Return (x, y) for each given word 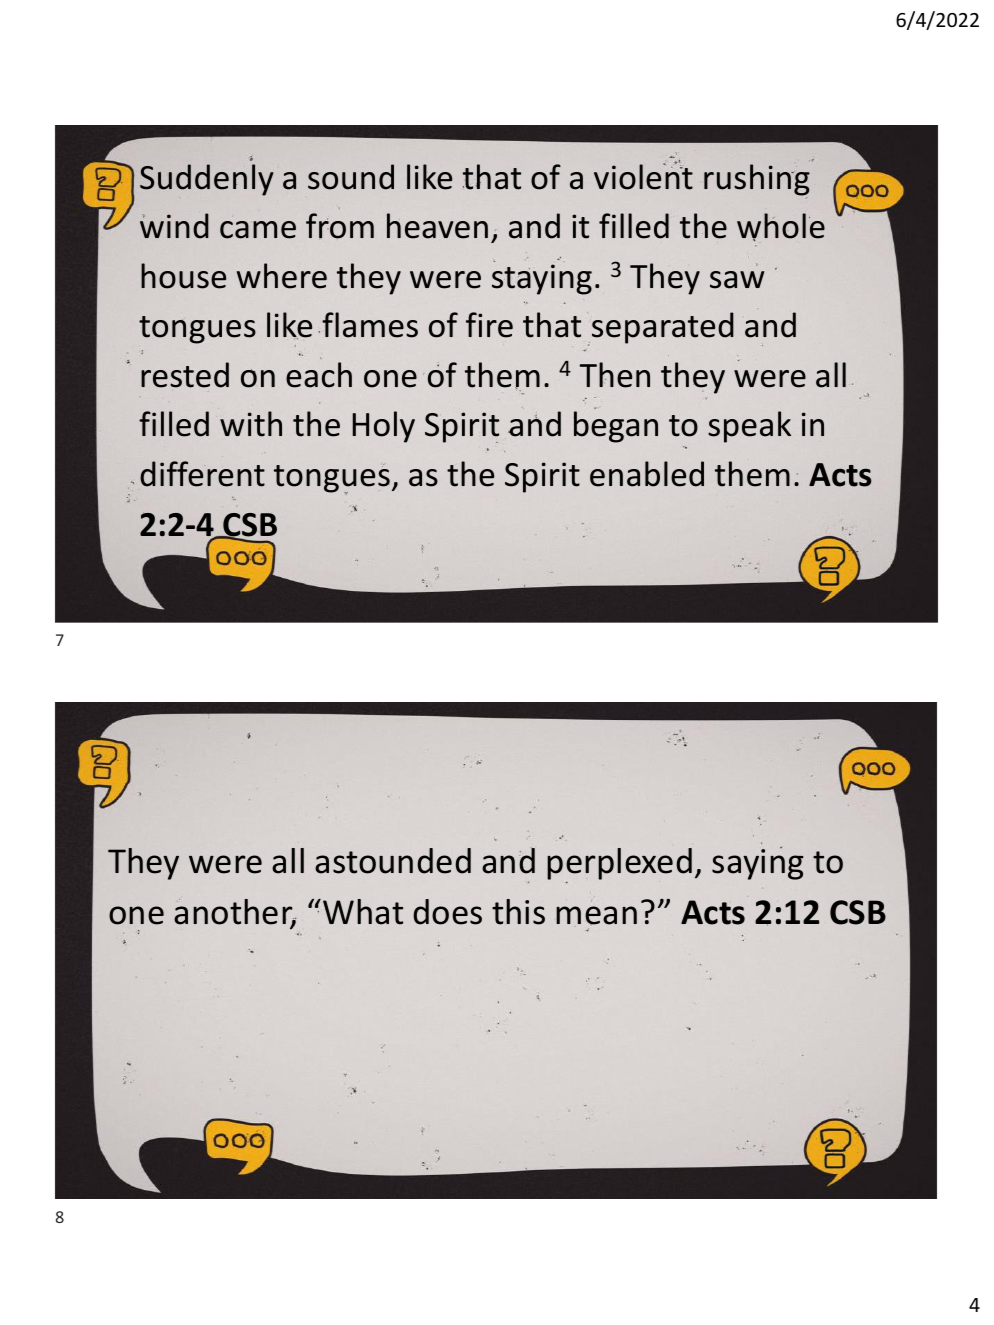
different (202, 474)
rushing (757, 180)
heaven (437, 226)
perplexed (619, 865)
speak (749, 427)
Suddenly (206, 180)
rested (185, 375)
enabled (647, 474)
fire (489, 325)
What (363, 912)
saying (758, 863)
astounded (393, 861)
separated (663, 328)
